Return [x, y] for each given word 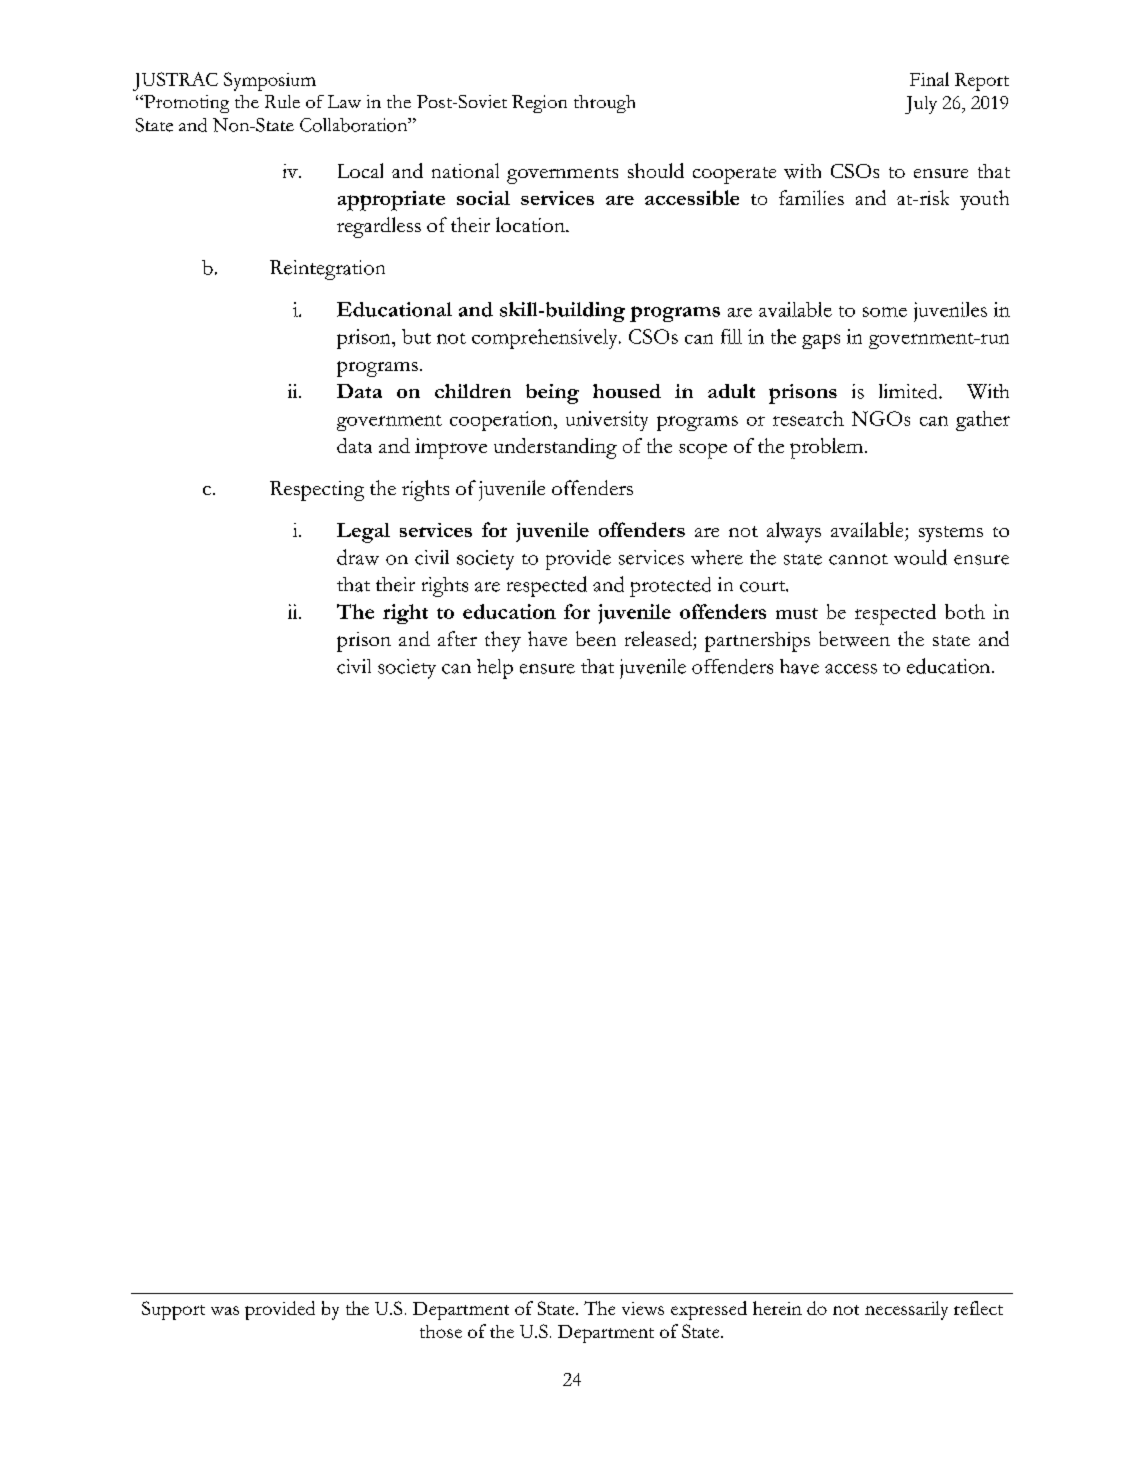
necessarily [906, 1310]
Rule [282, 101]
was [225, 1310]
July [921, 105]
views [643, 1308]
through [604, 104]
